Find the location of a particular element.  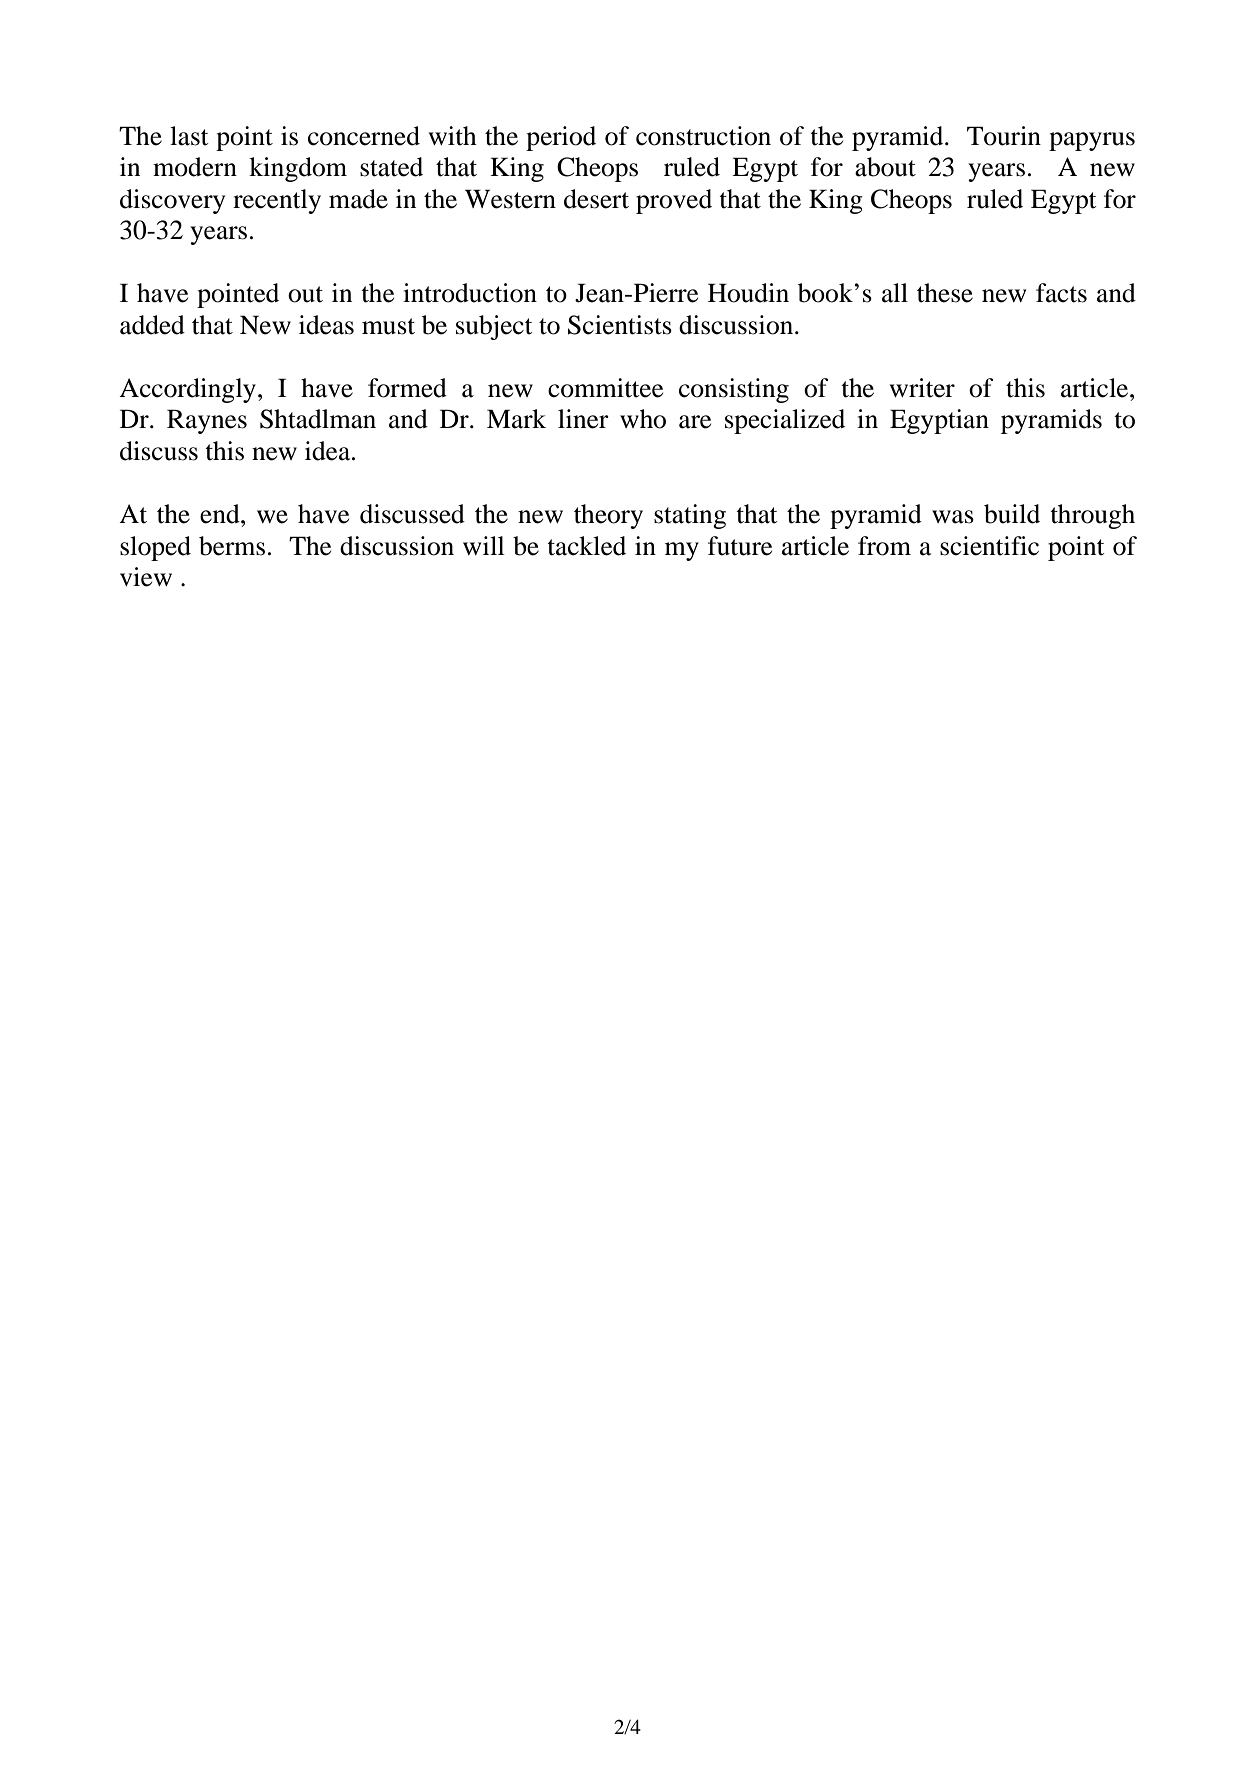

tackled is located at coordinates (586, 546).
